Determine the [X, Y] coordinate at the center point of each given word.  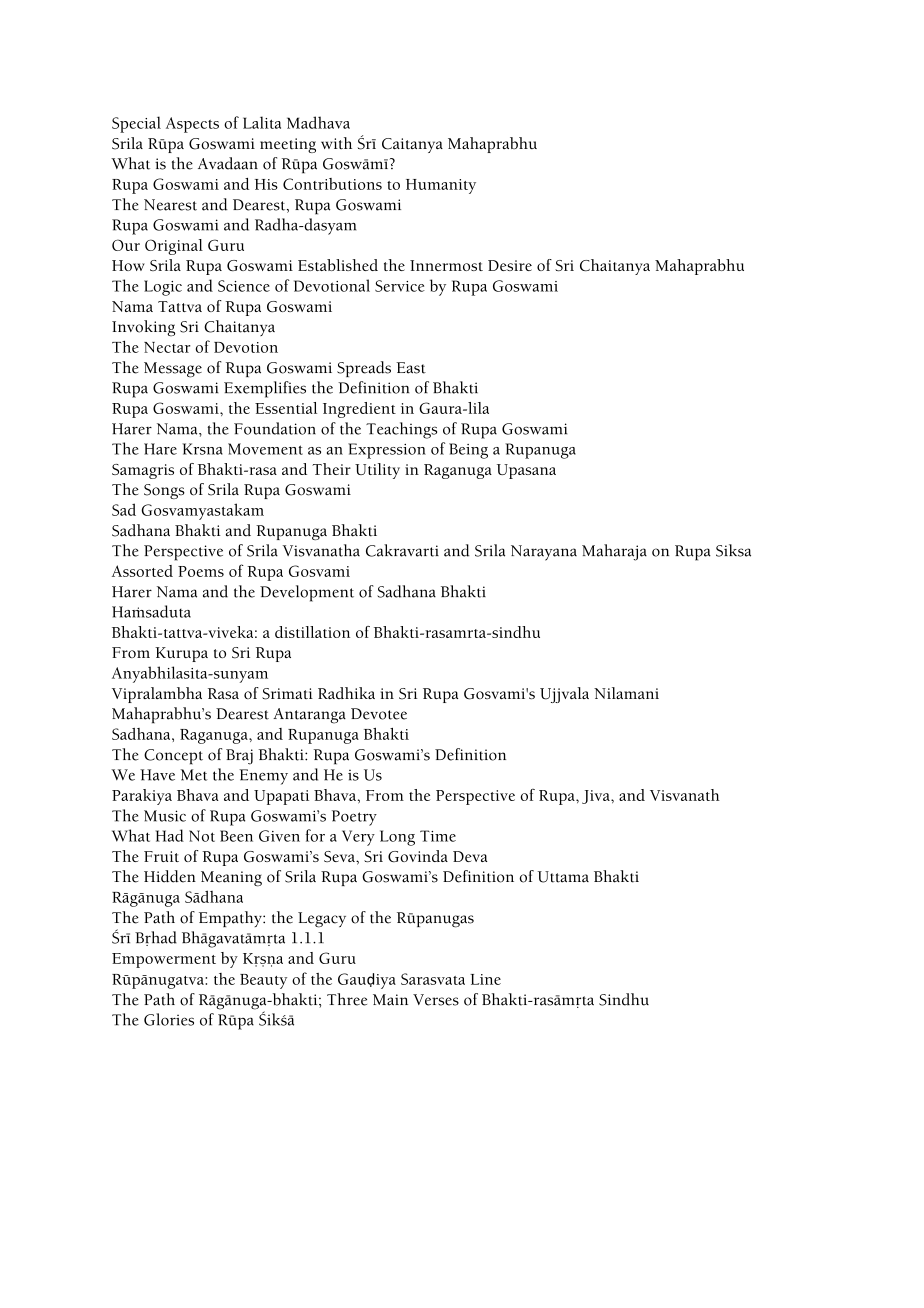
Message [173, 370]
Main [390, 1000]
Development [307, 593]
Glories [169, 1019]
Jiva [597, 797]
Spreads [364, 369]
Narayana [544, 553]
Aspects [192, 125]
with [336, 143]
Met [194, 775]
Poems [201, 571]
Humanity [441, 186]
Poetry [354, 818]
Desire [510, 265]
